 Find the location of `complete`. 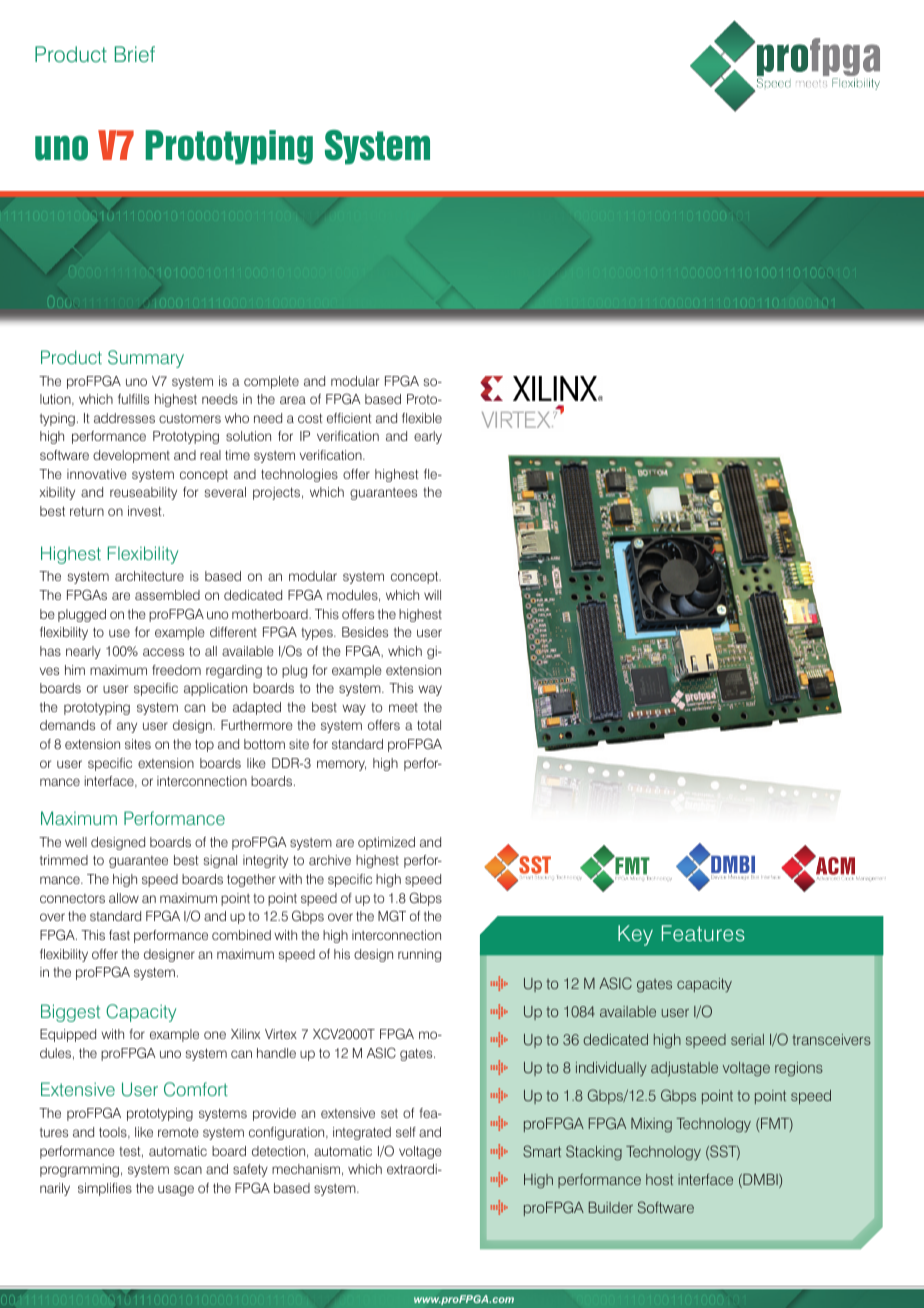

complete is located at coordinates (271, 382).
